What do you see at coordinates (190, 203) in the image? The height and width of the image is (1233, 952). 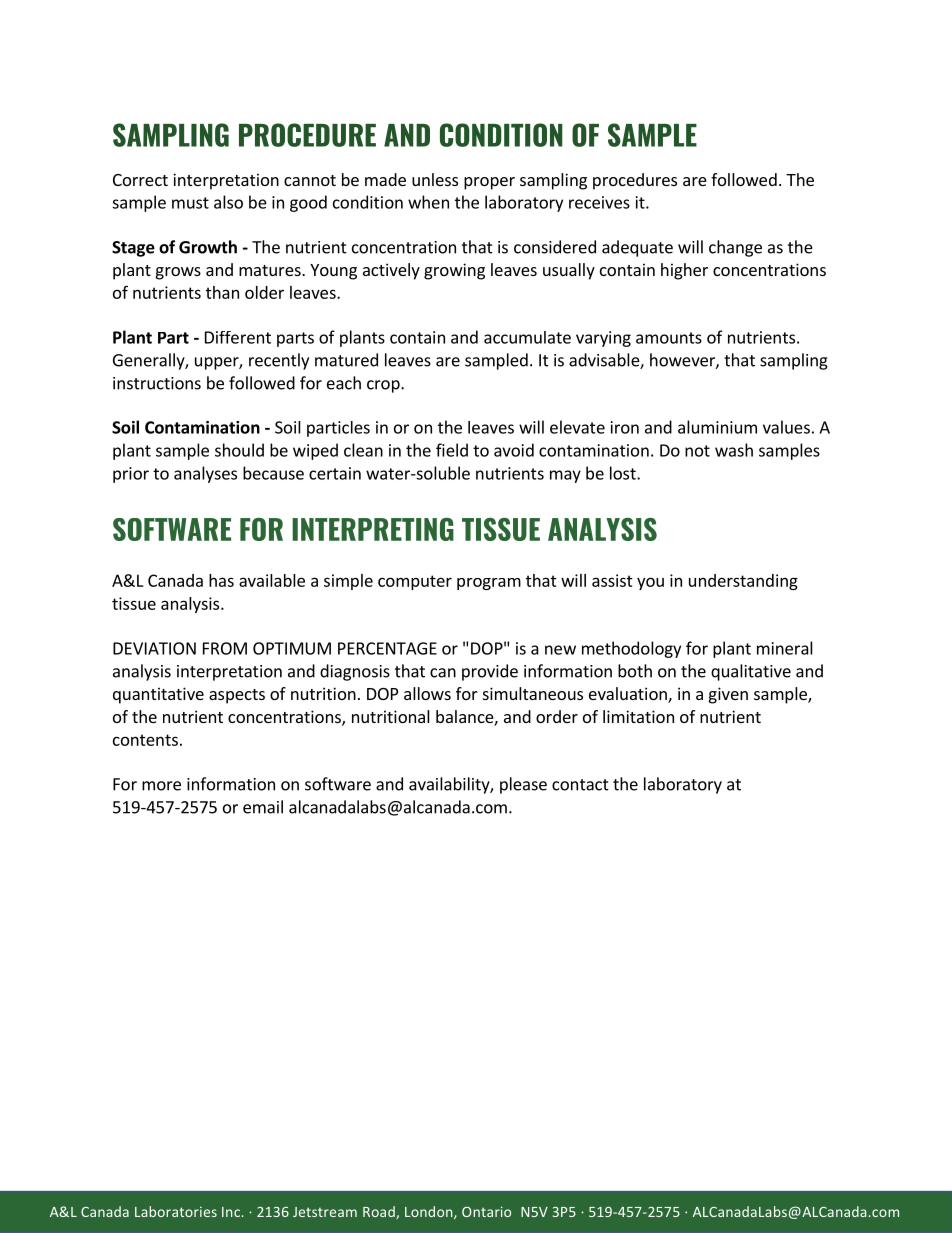 I see `must` at bounding box center [190, 203].
